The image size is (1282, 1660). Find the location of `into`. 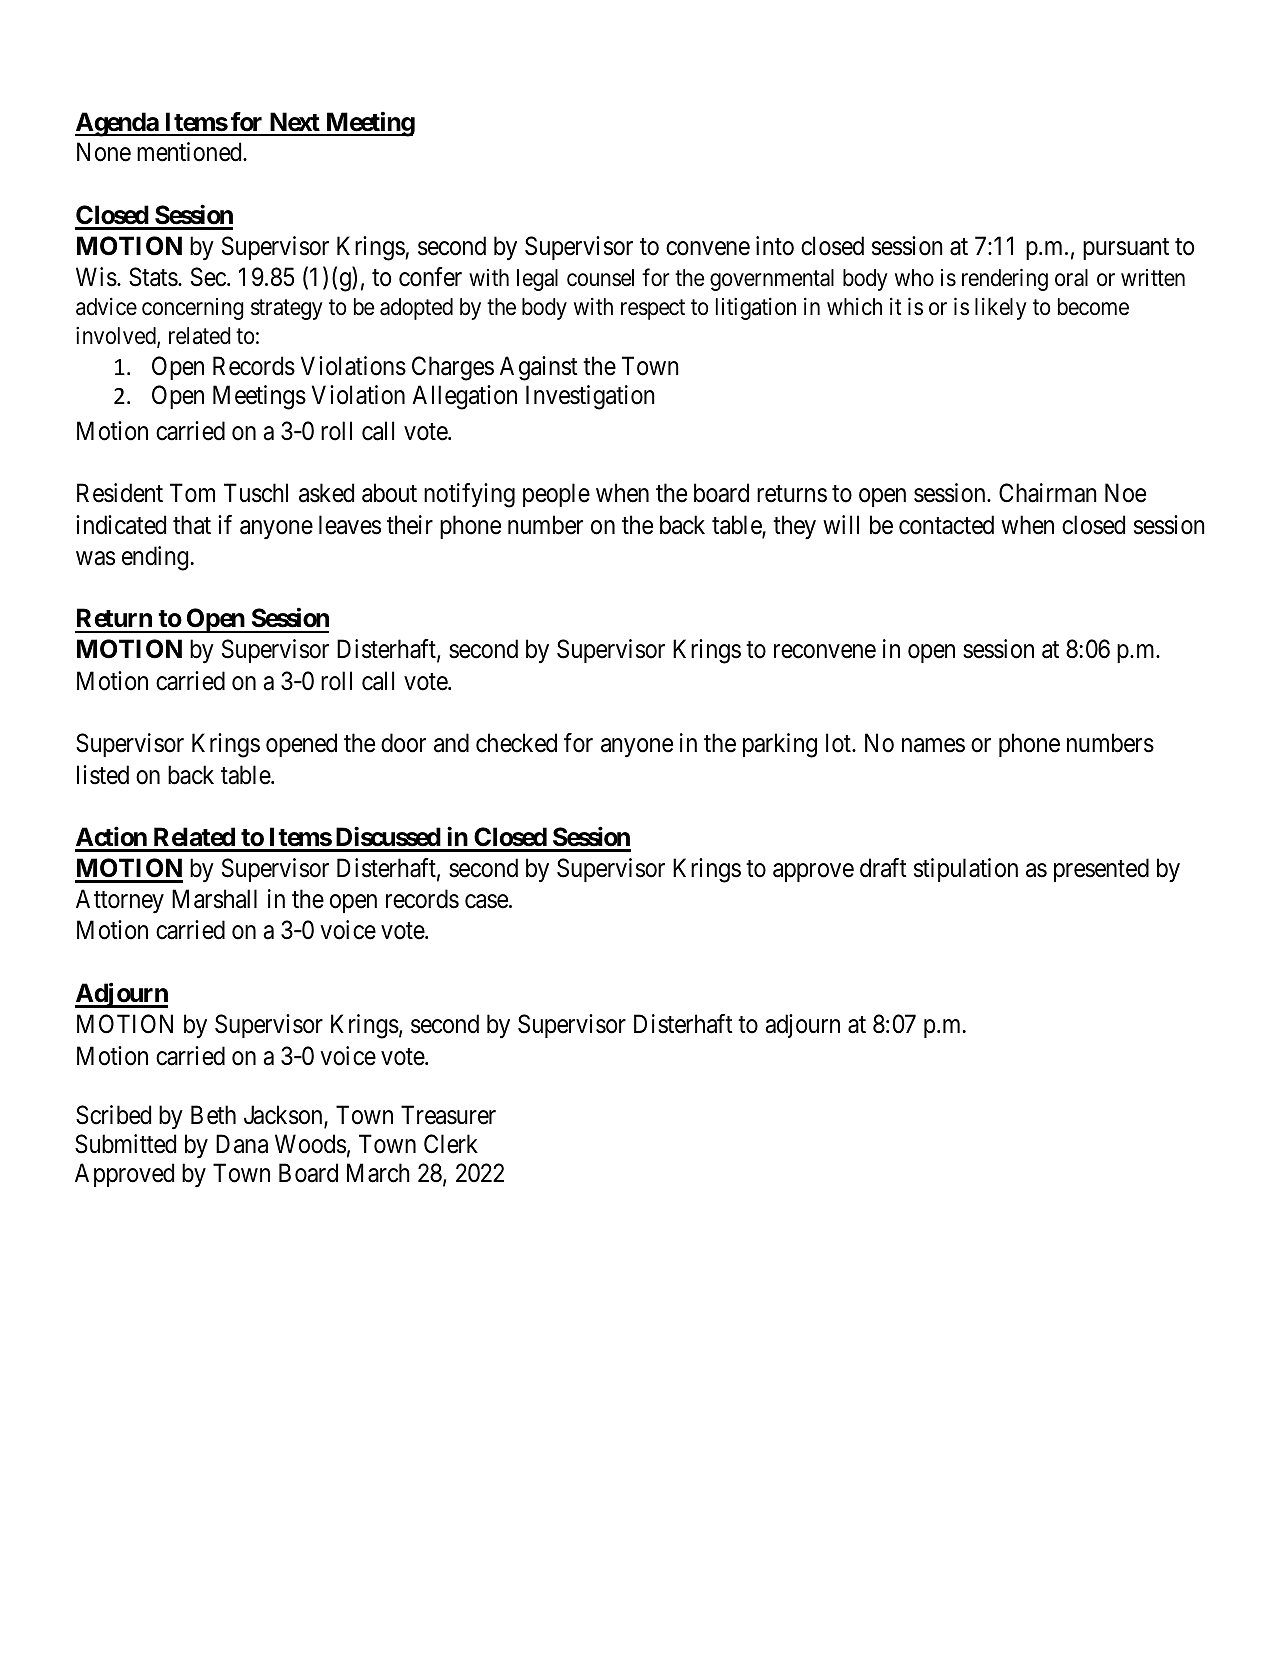

into is located at coordinates (775, 246).
